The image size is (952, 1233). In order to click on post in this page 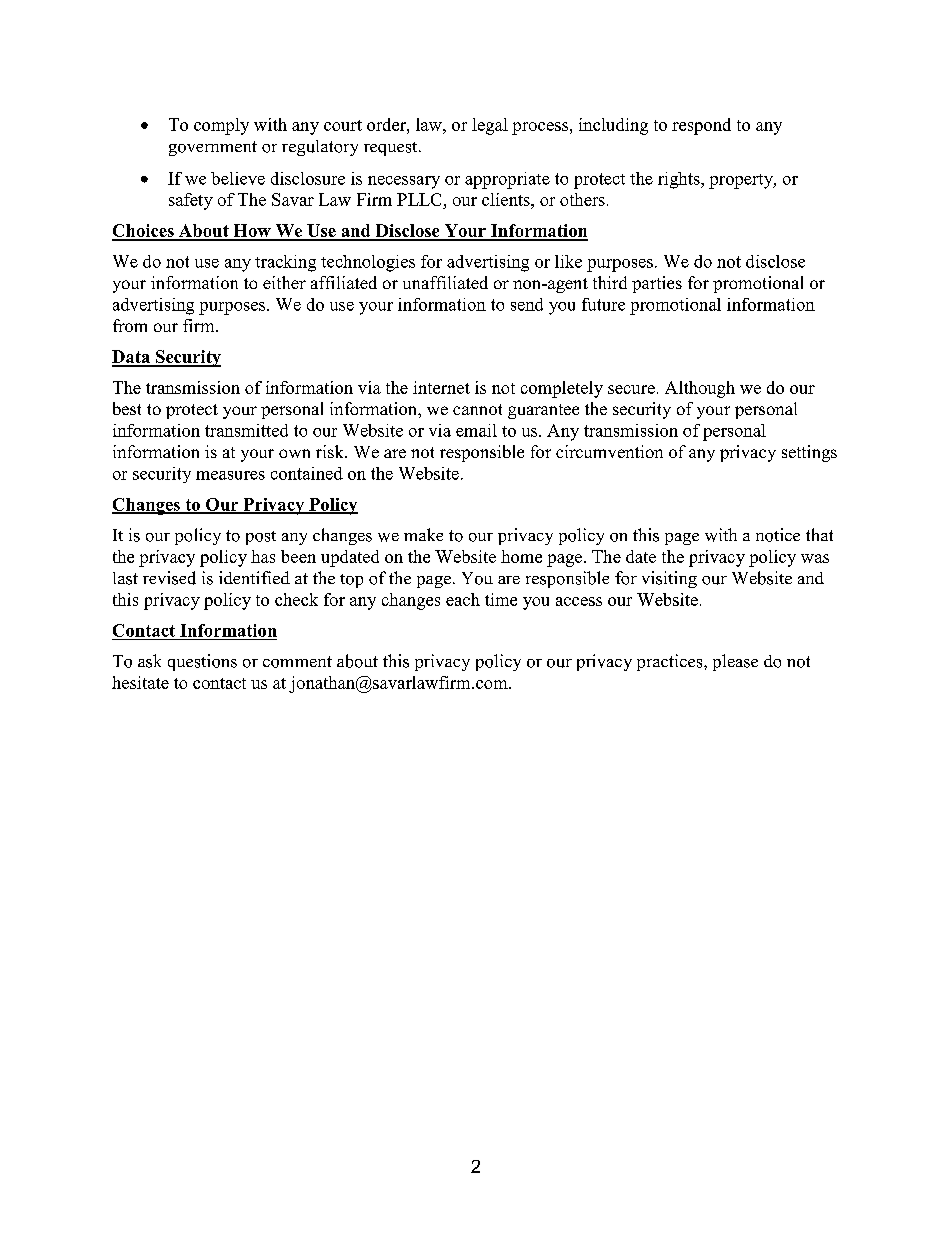, I will do `click(261, 538)`.
